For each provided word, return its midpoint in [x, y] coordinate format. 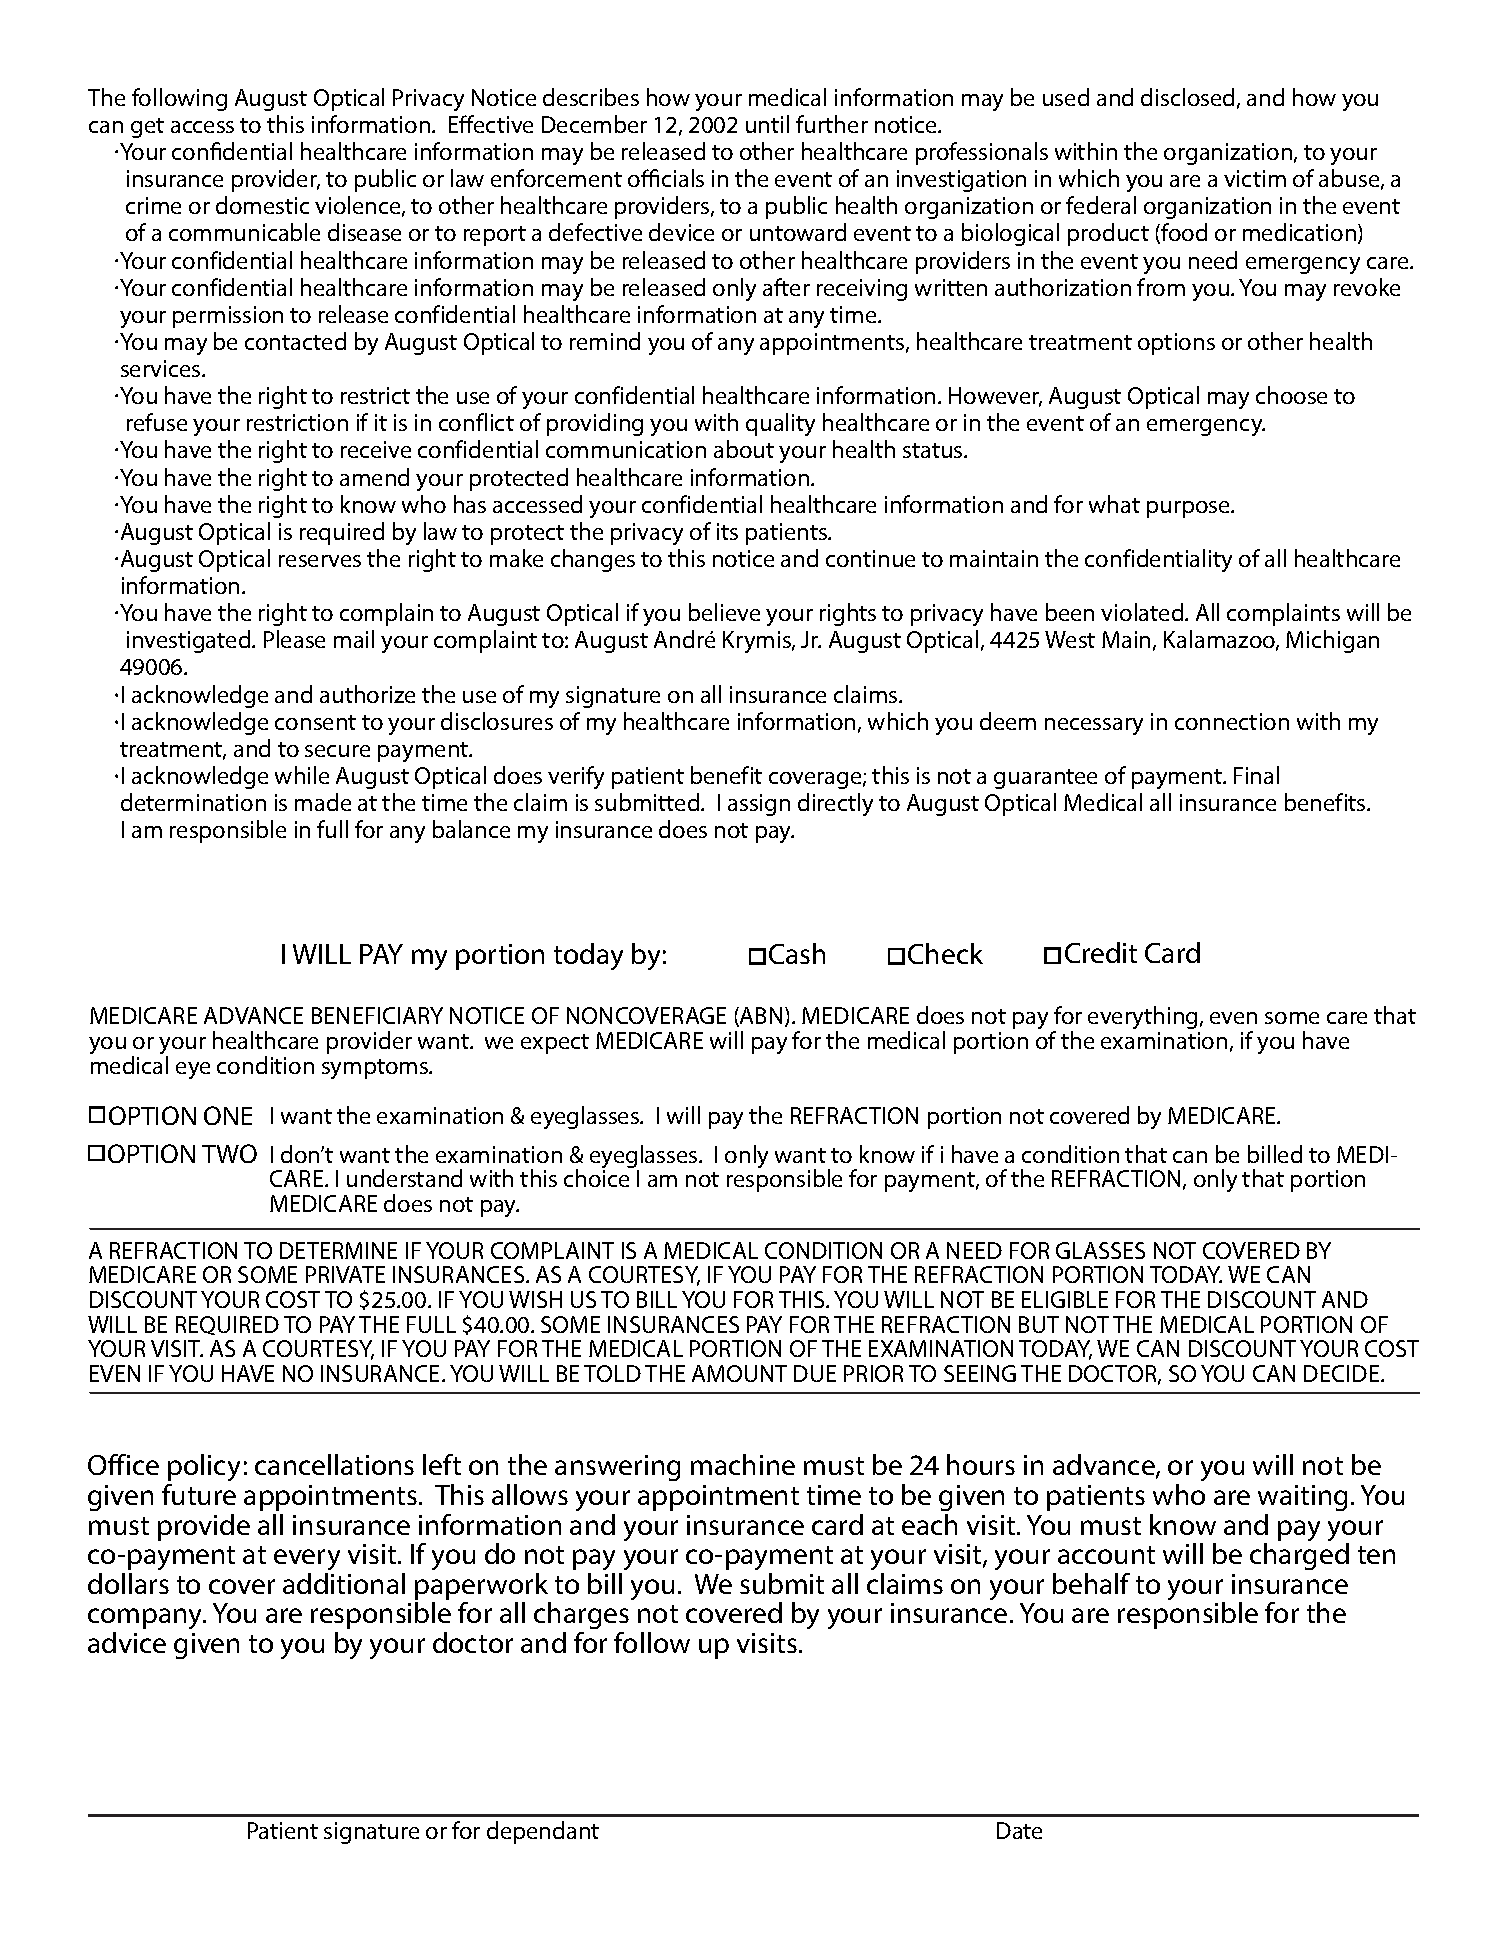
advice [127, 1642]
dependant [543, 1832]
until [767, 124]
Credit [1101, 952]
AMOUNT [739, 1373]
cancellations [334, 1464]
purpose [1190, 509]
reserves [320, 561]
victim [1255, 178]
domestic [262, 205]
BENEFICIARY [377, 1015]
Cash [797, 953]
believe [724, 612]
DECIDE [1343, 1373]
